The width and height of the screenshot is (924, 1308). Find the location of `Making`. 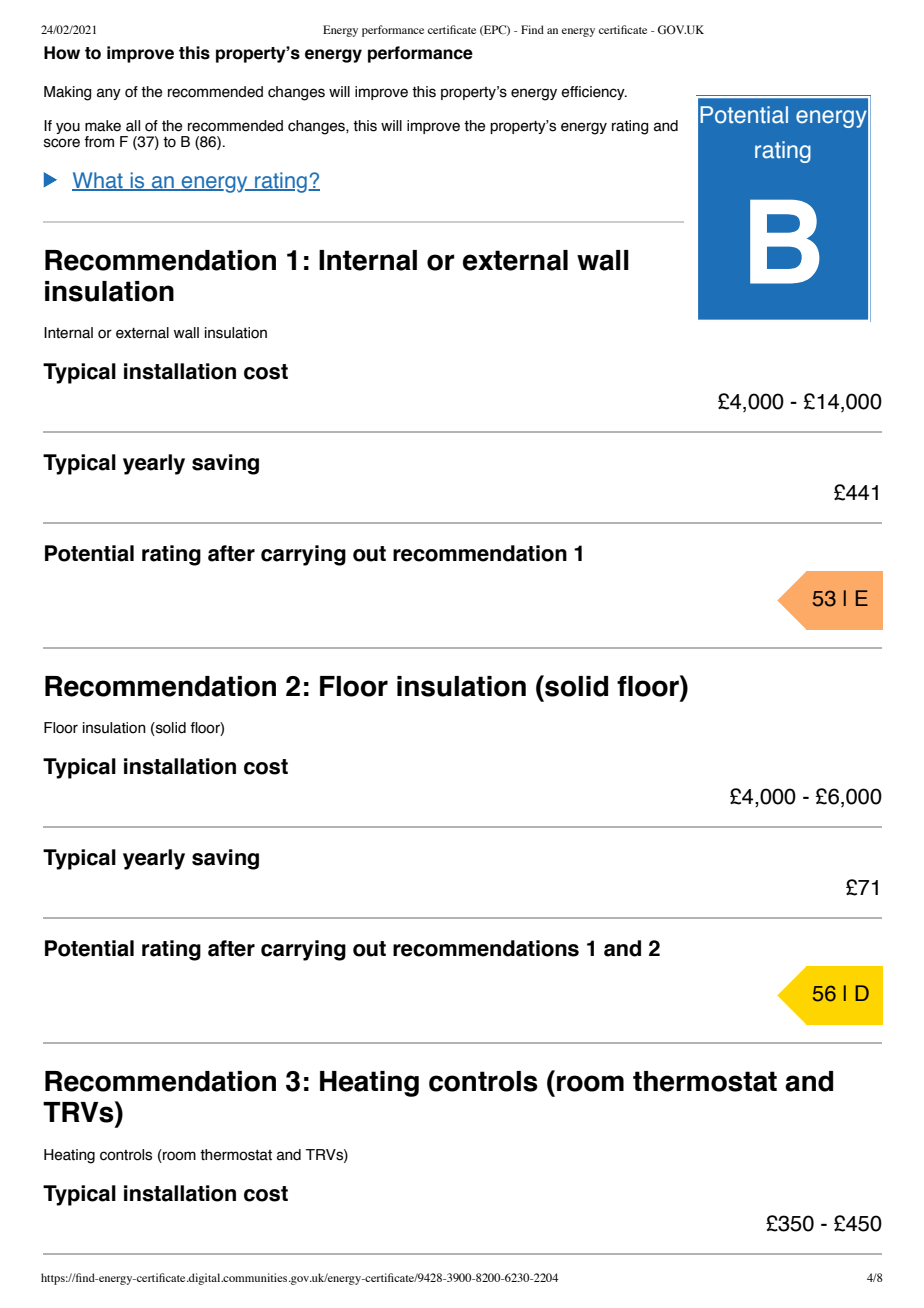

Making is located at coordinates (67, 93).
